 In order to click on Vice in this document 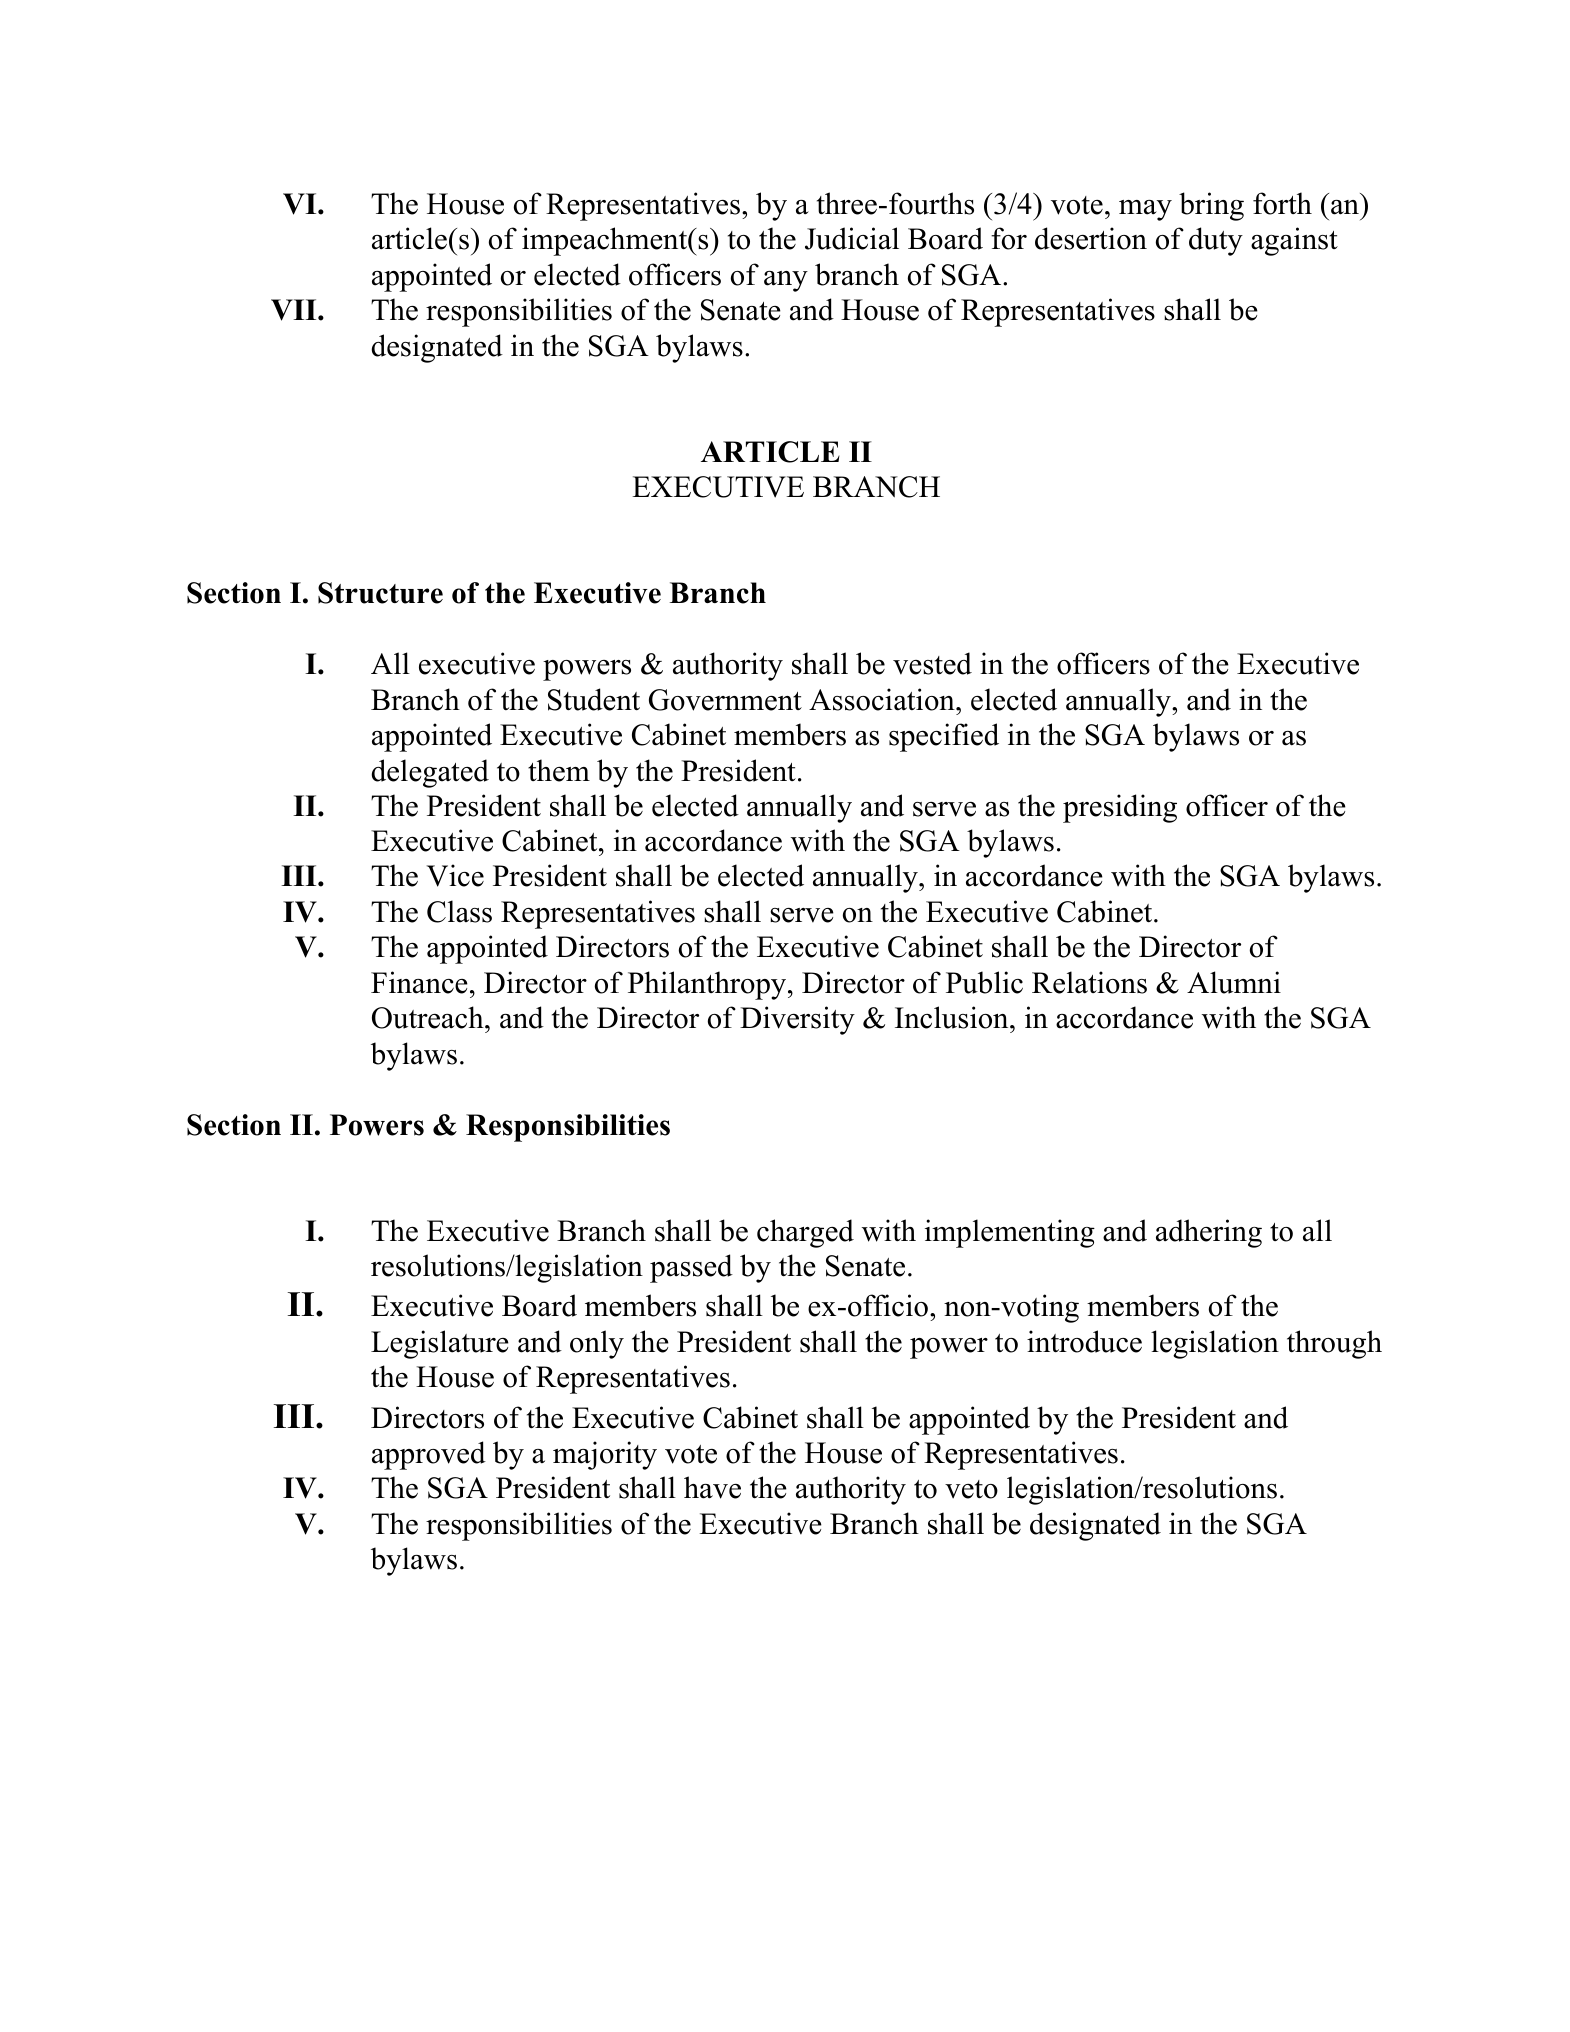, I will do `click(455, 875)`.
